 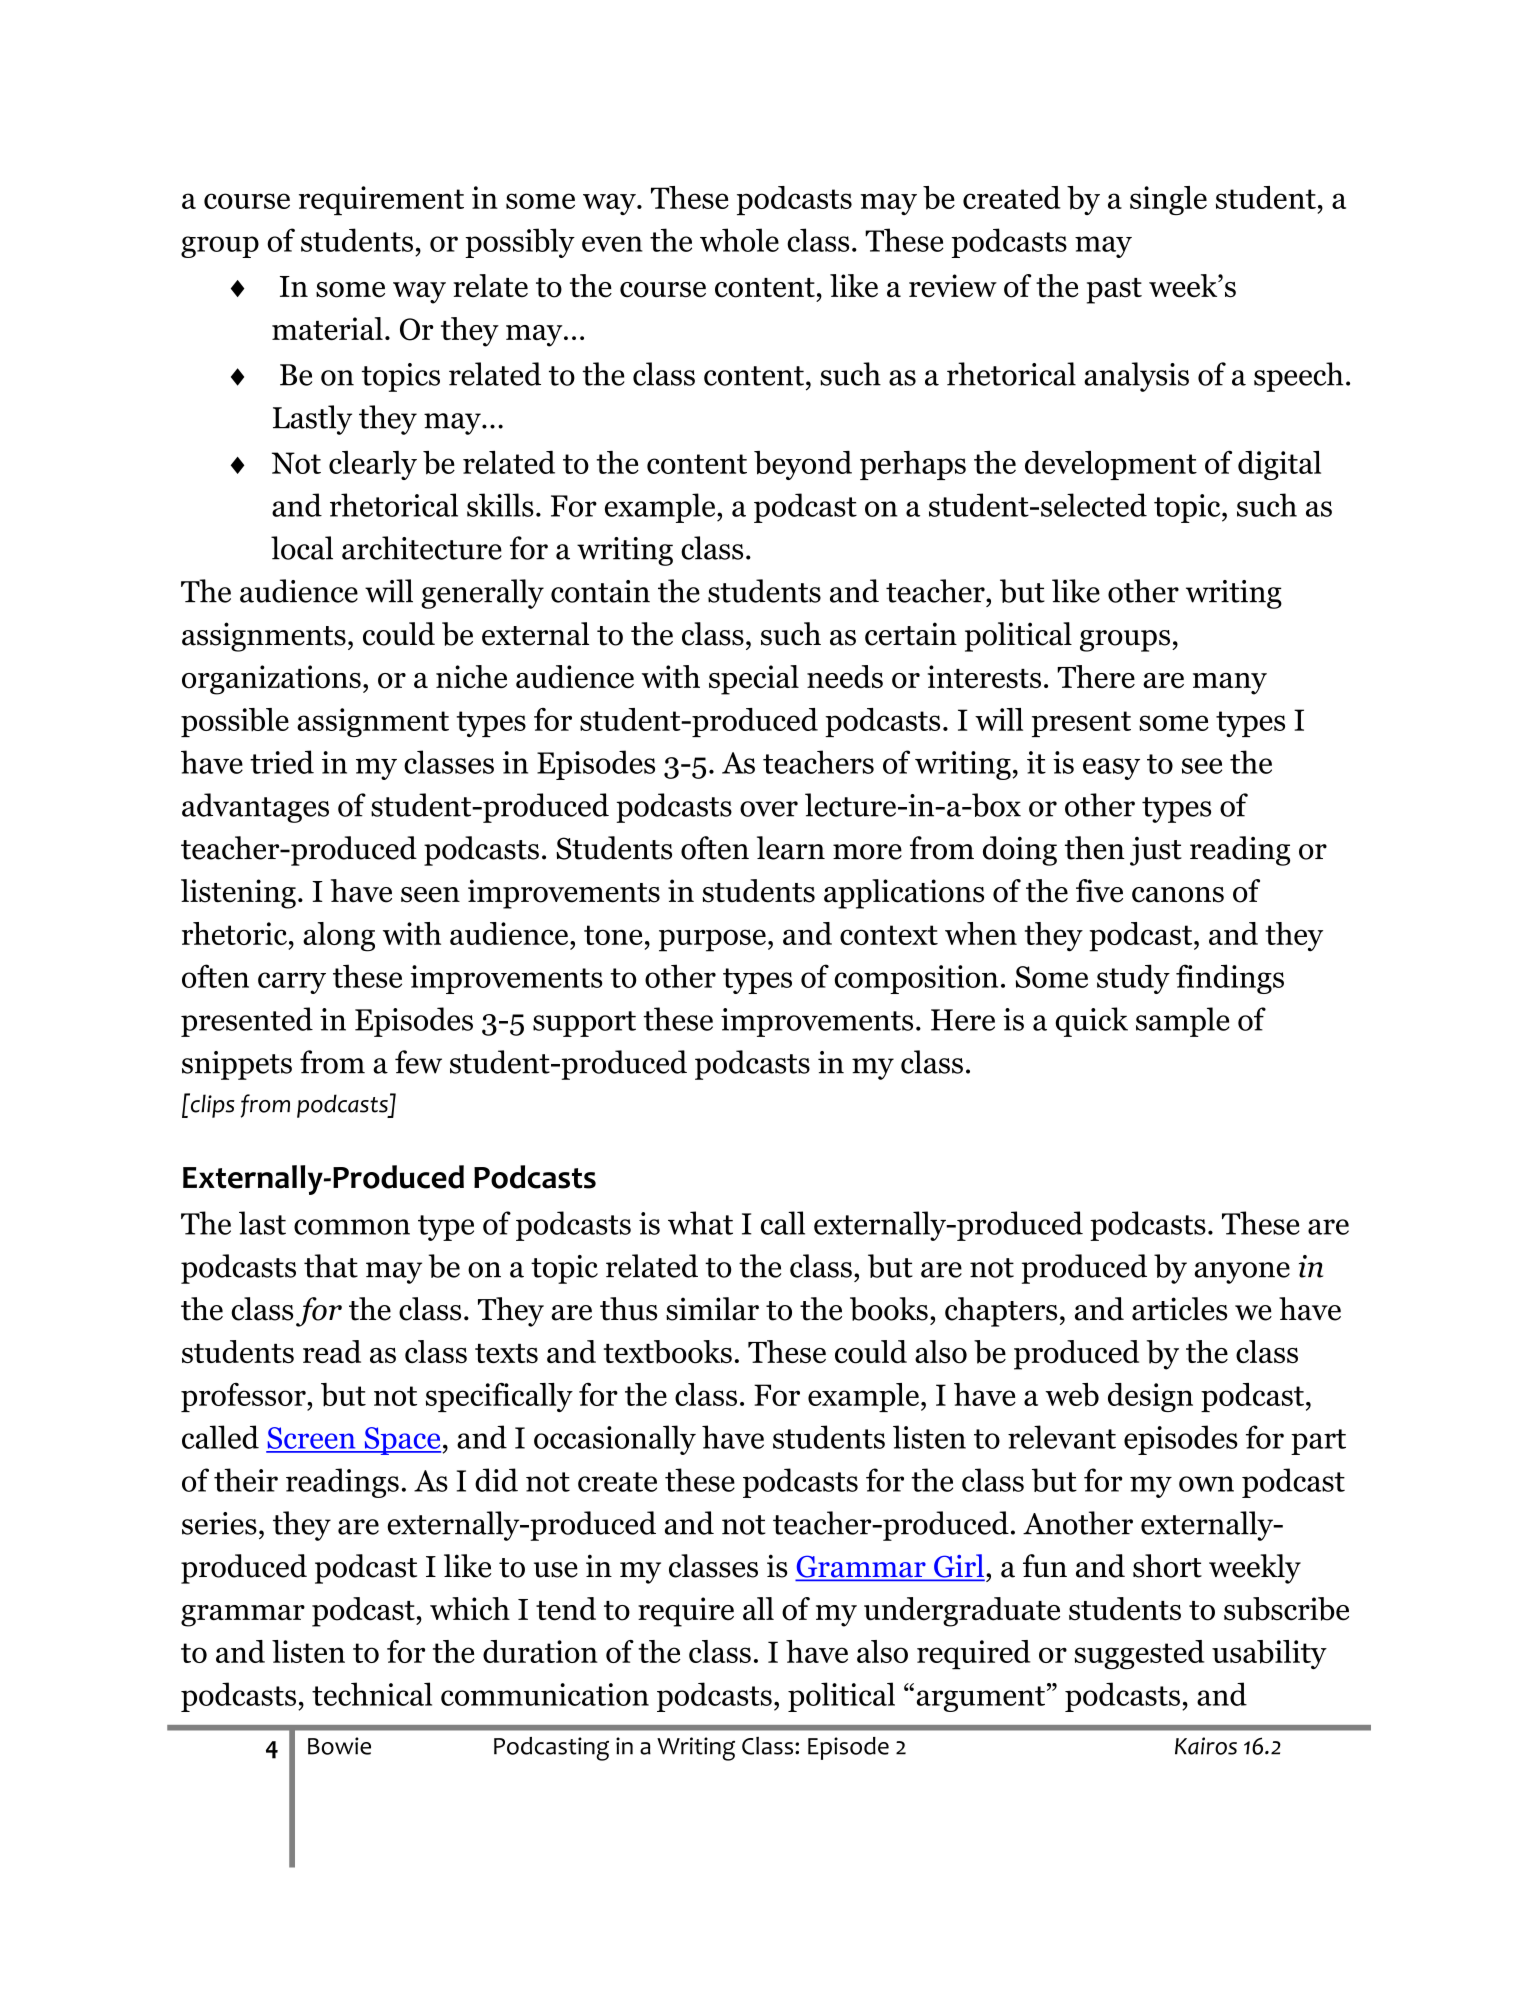 What do you see at coordinates (1168, 200) in the screenshot?
I see `single` at bounding box center [1168, 200].
